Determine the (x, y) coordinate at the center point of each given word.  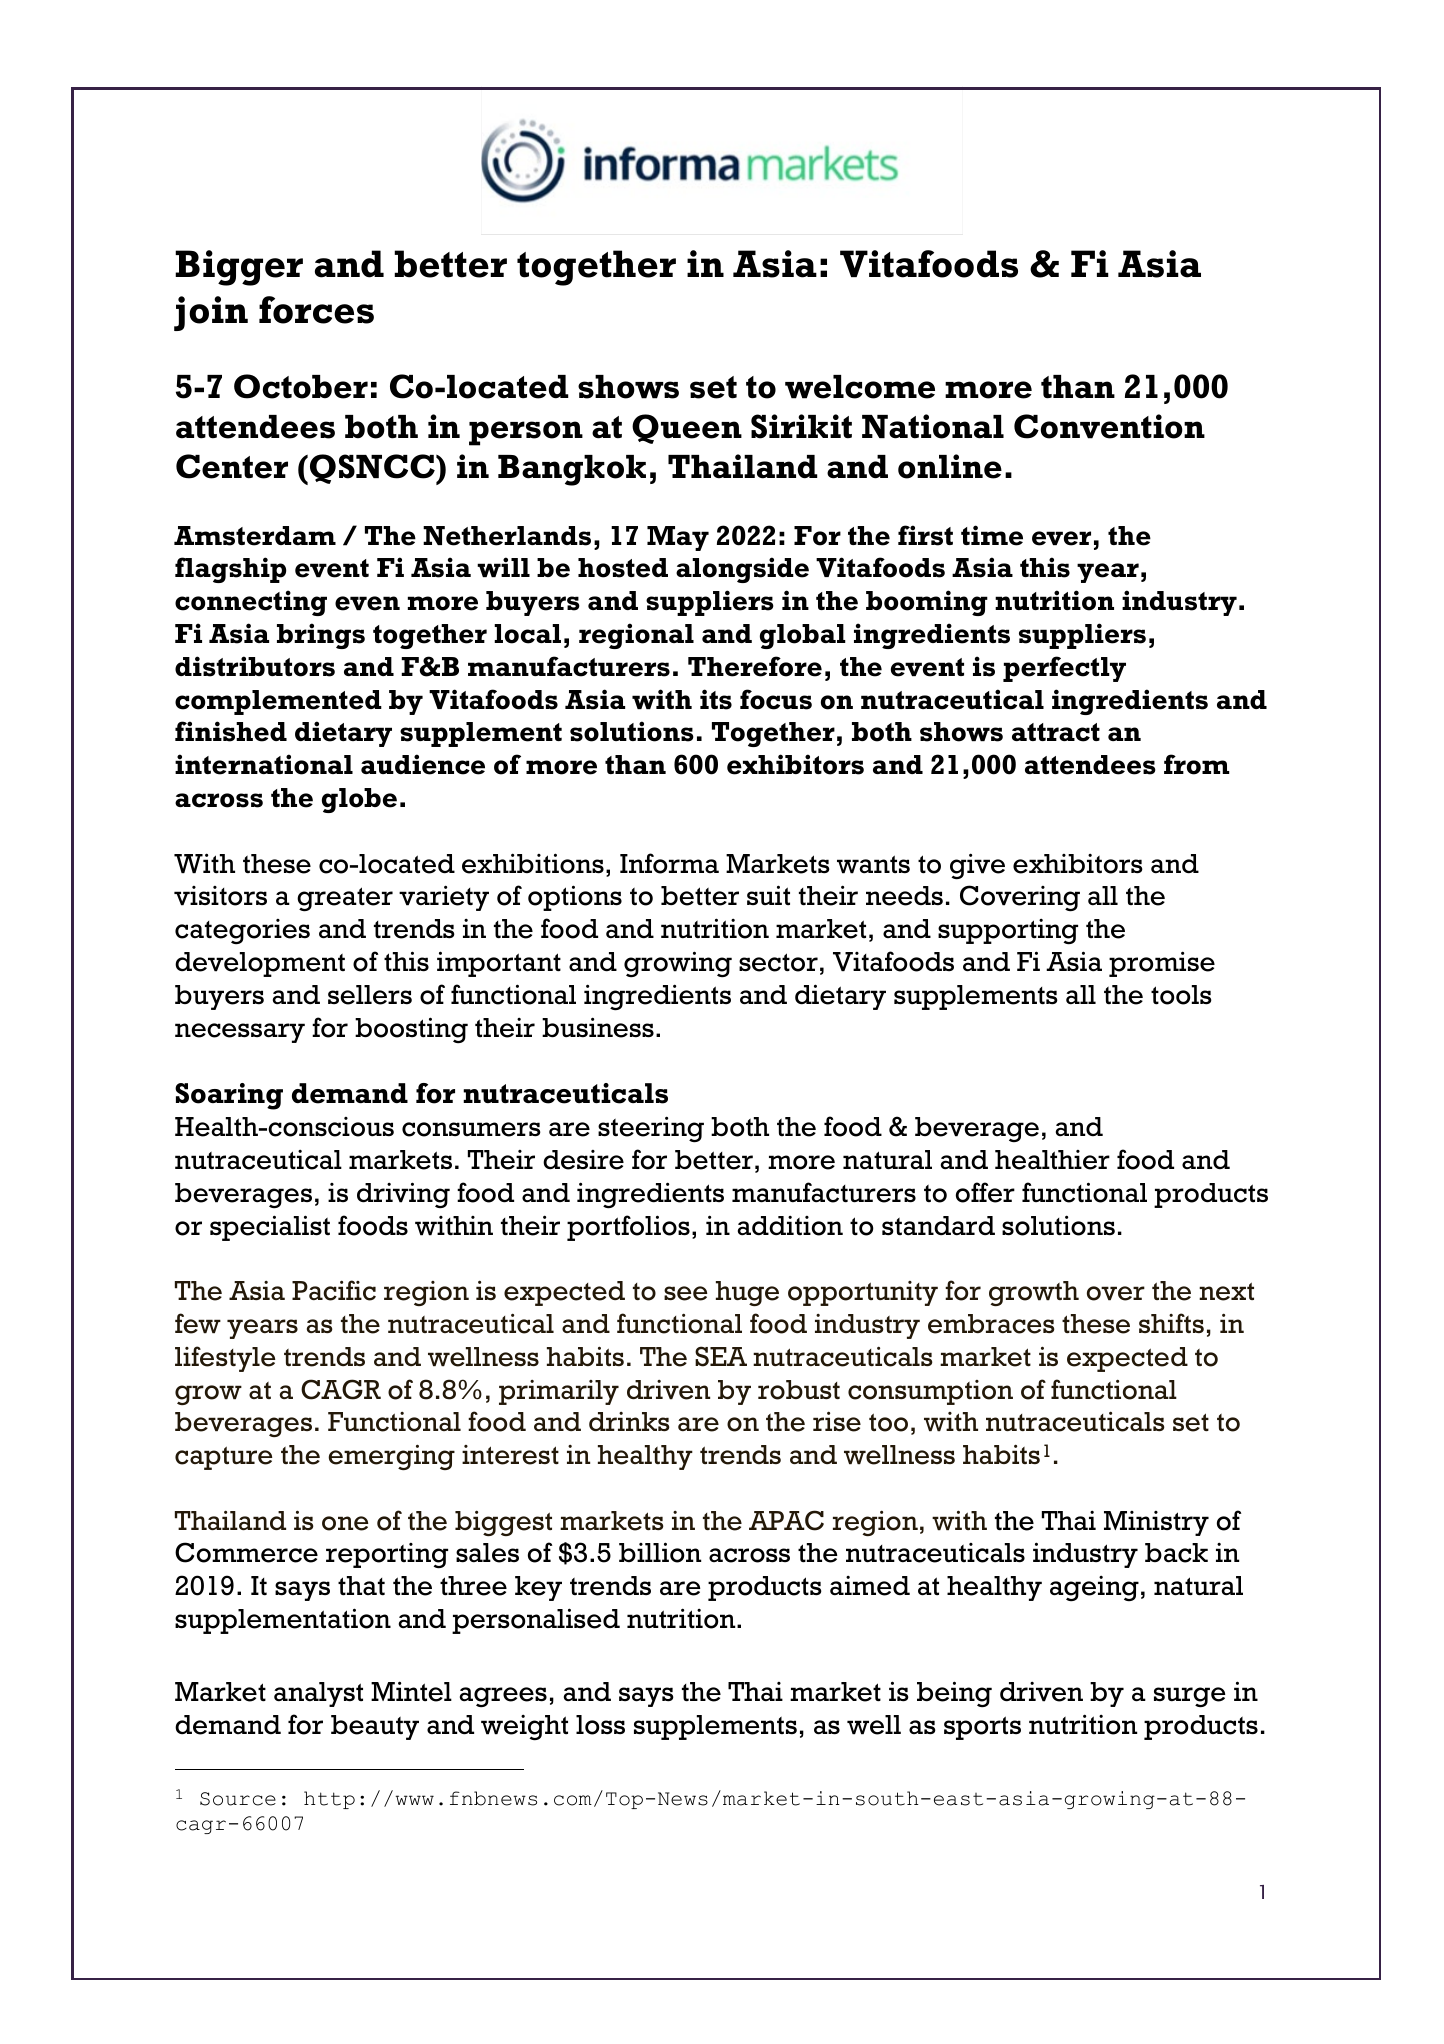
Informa (669, 863)
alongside (742, 570)
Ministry (1156, 1523)
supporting (1008, 932)
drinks (629, 1421)
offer (985, 1192)
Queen (687, 429)
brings (321, 636)
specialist (270, 1228)
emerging (391, 1457)
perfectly (1064, 669)
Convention (1109, 426)
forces (316, 310)
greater (345, 899)
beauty (375, 1727)
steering (651, 1129)
